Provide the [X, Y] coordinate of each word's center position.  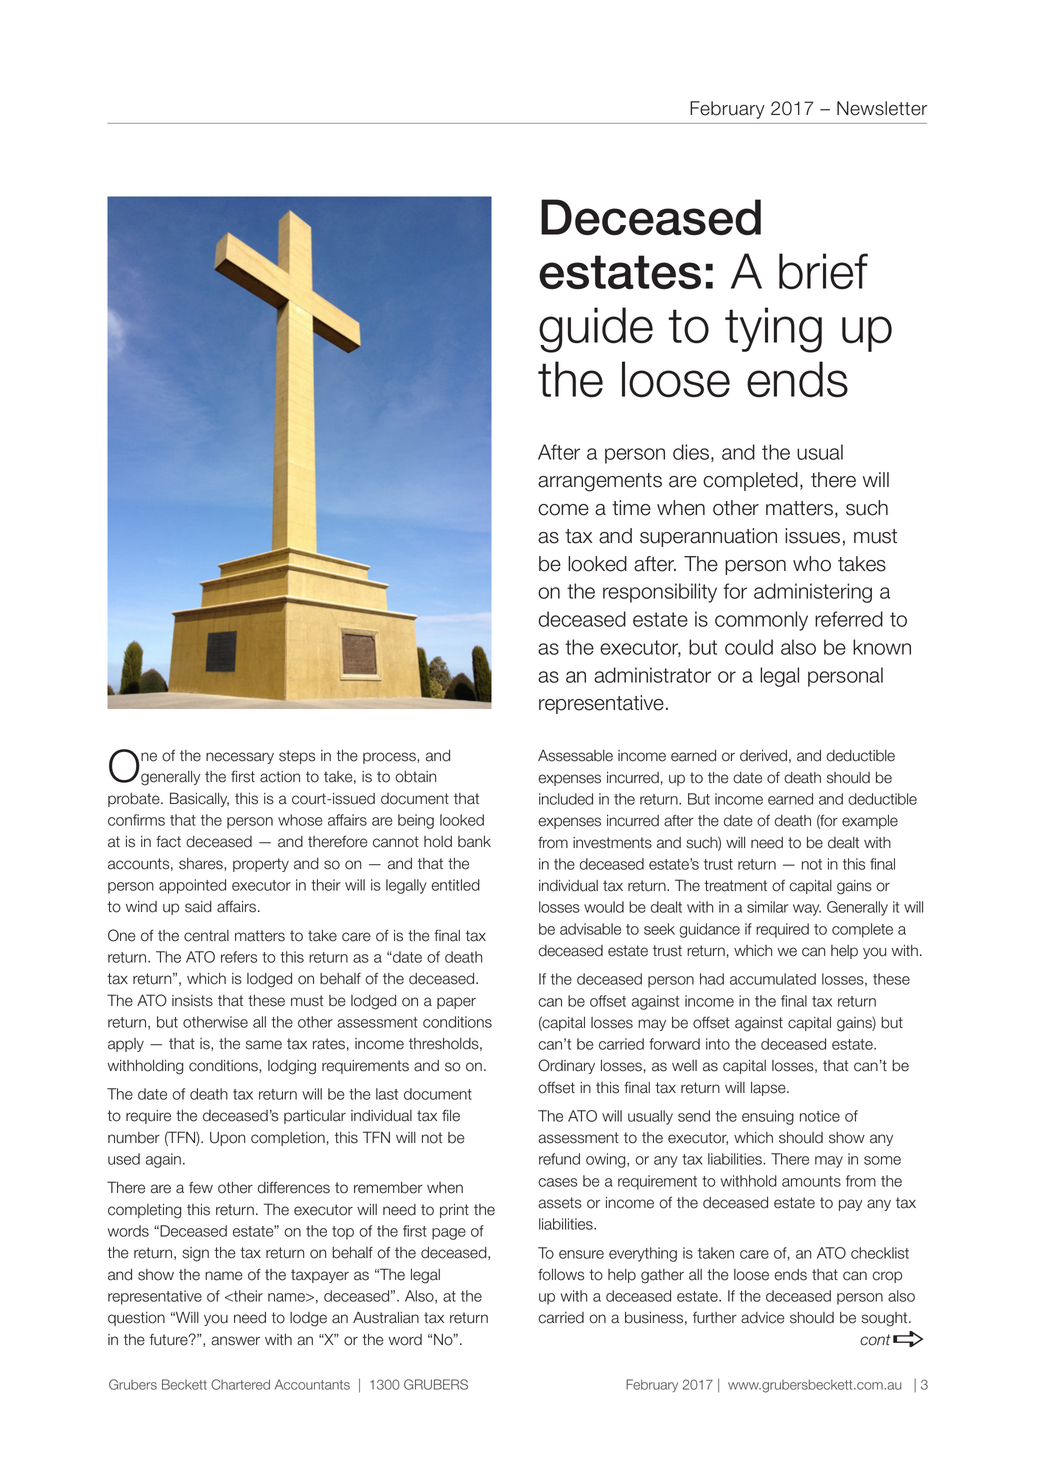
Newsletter [882, 108]
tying [773, 330]
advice [763, 1318]
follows [561, 1274]
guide [596, 330]
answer [235, 1341]
